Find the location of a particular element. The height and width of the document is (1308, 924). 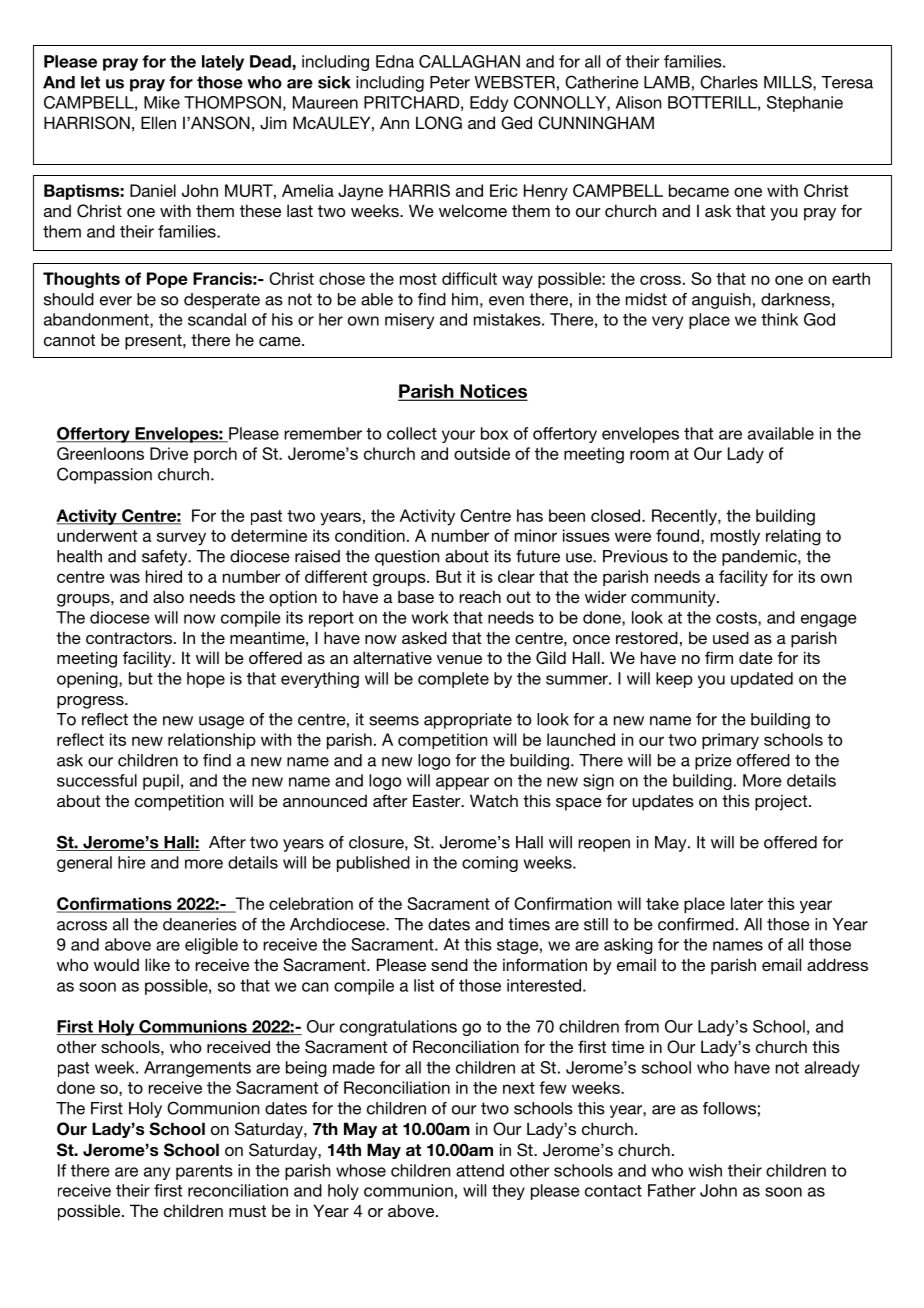

primary is located at coordinates (730, 741).
